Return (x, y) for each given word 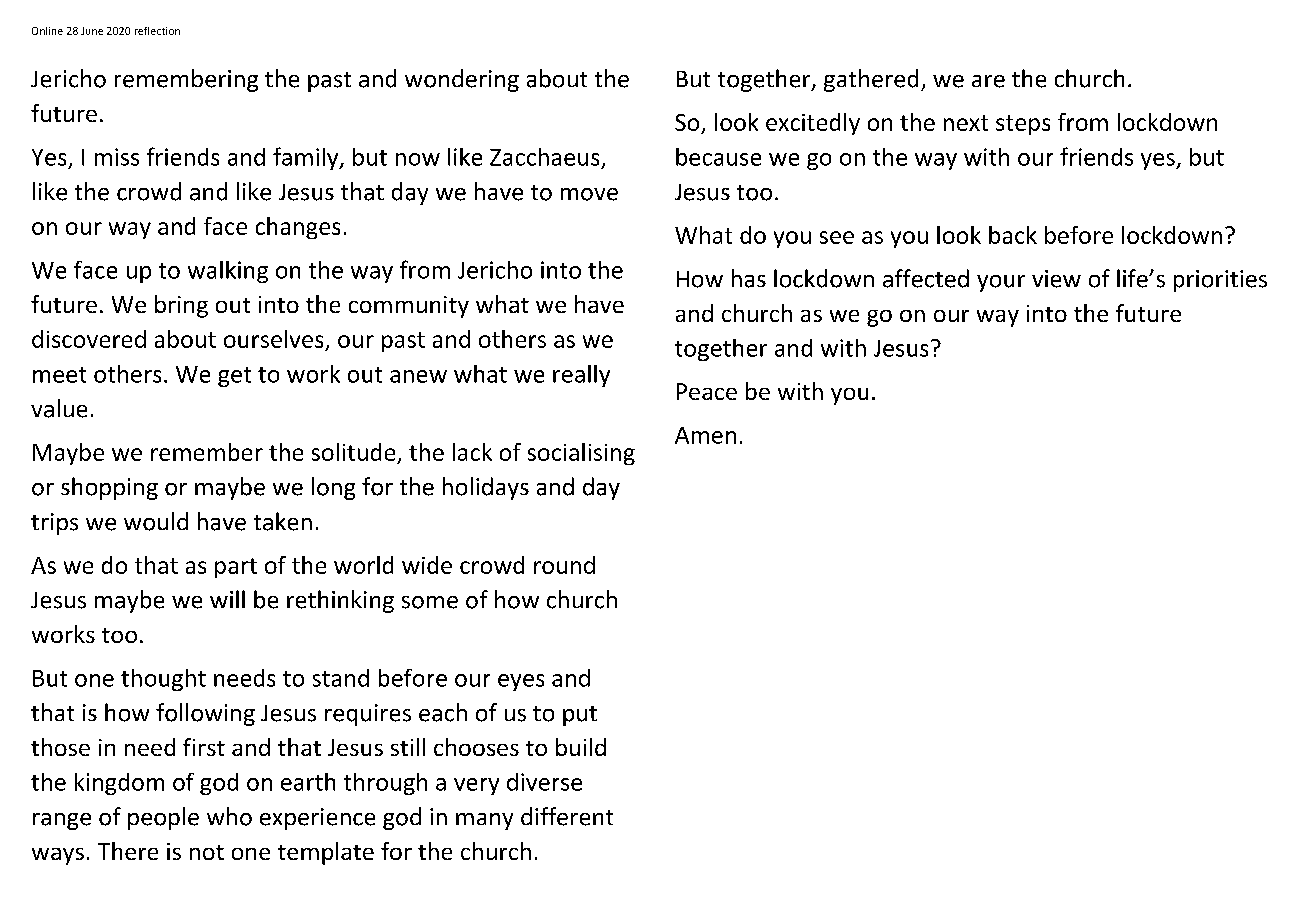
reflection (157, 31)
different (567, 816)
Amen (705, 435)
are (988, 81)
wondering (462, 80)
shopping (109, 488)
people (163, 818)
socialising (581, 454)
